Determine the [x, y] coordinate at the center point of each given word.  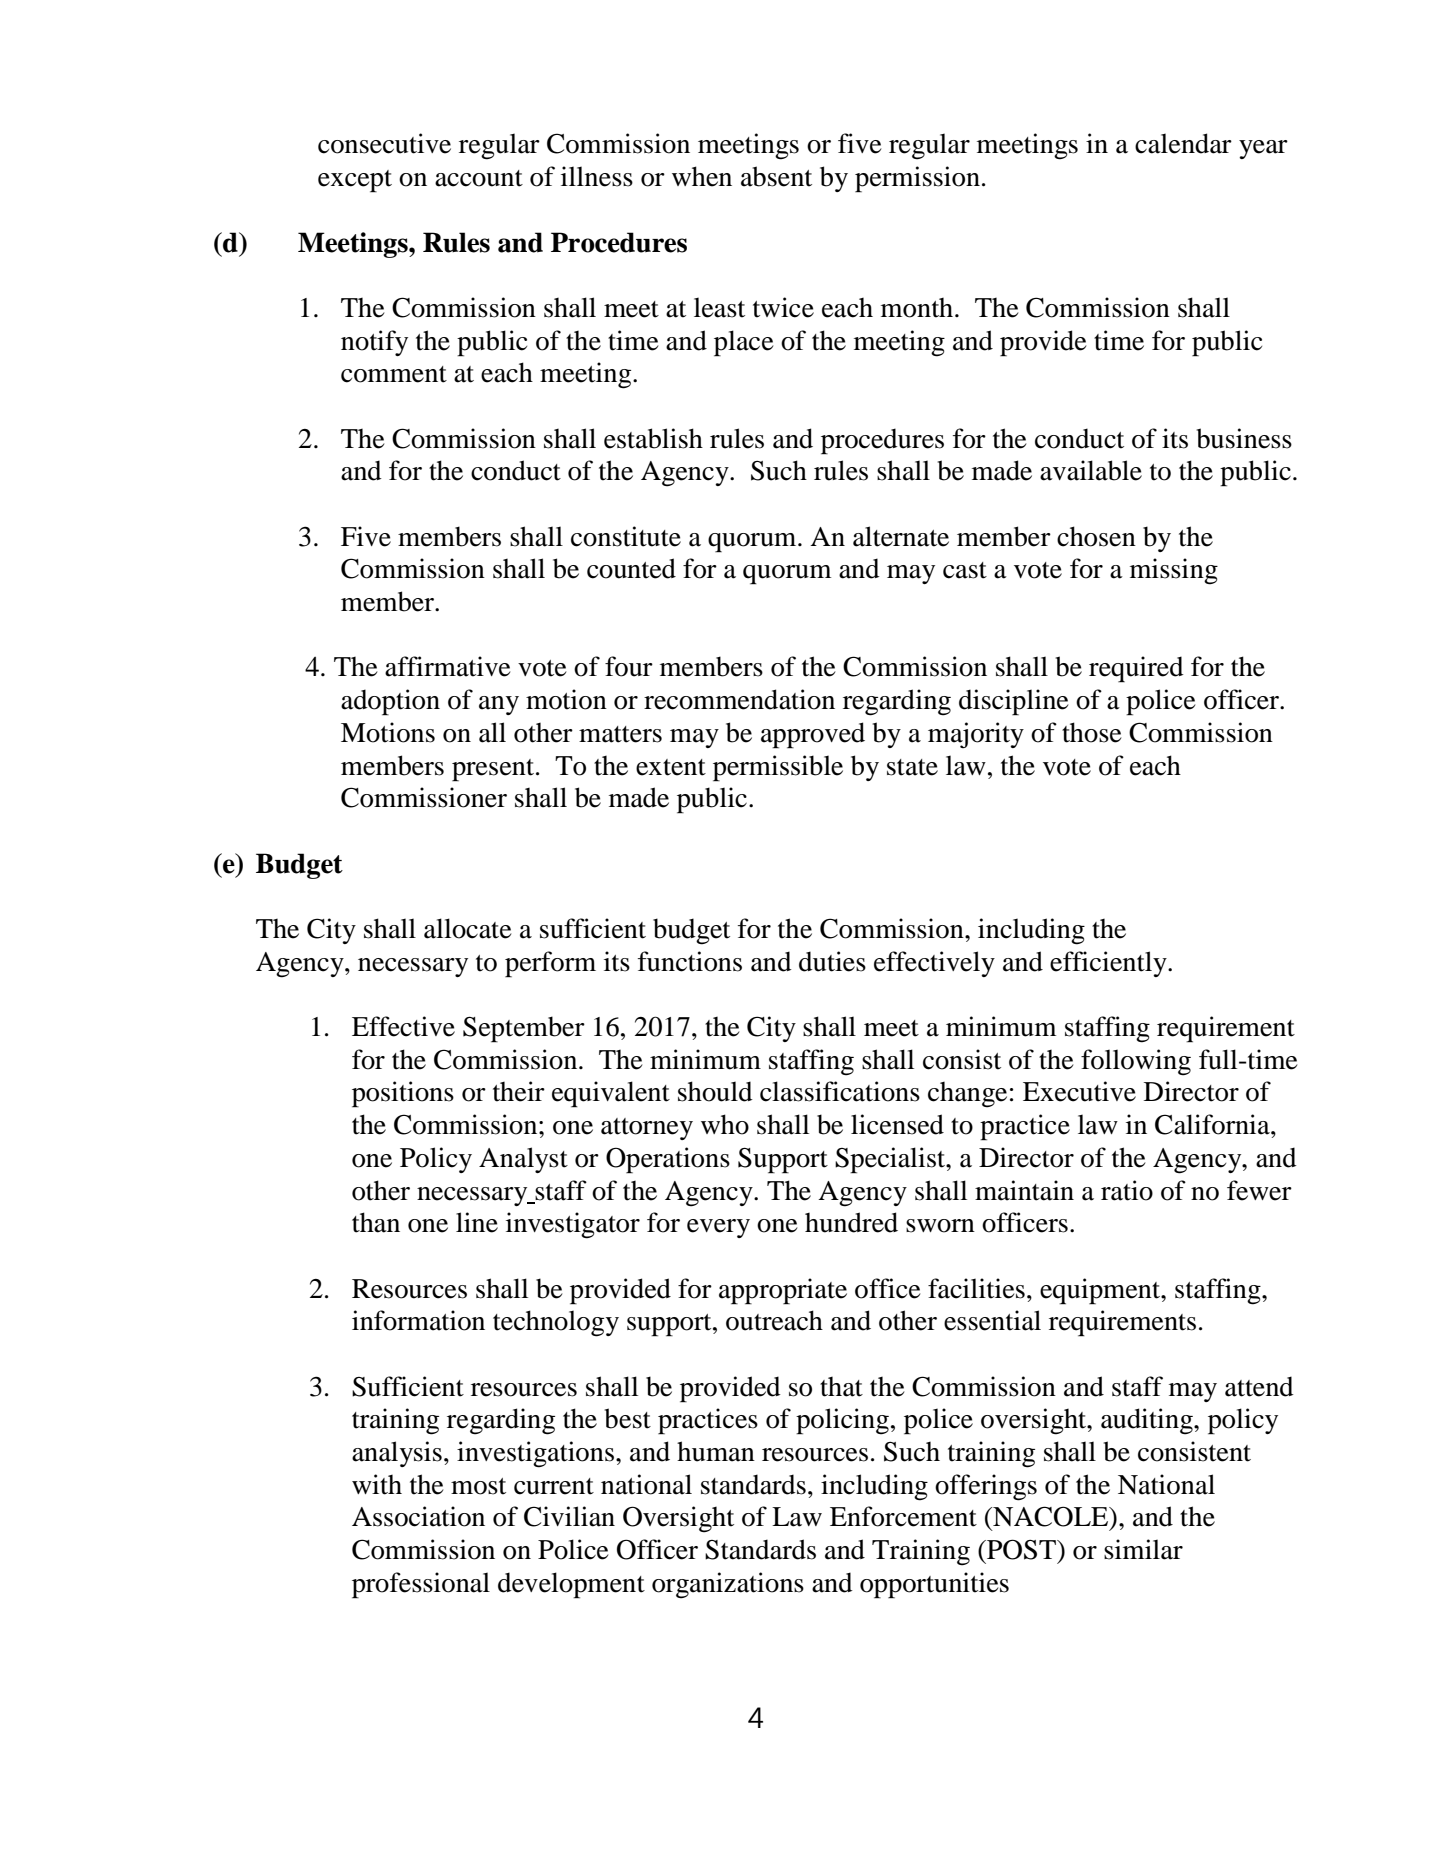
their [519, 1091]
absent [776, 176]
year [1263, 149]
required [1136, 669]
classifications [840, 1091]
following [1136, 1062]
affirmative [448, 666]
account [479, 178]
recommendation [739, 699]
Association [418, 1516]
